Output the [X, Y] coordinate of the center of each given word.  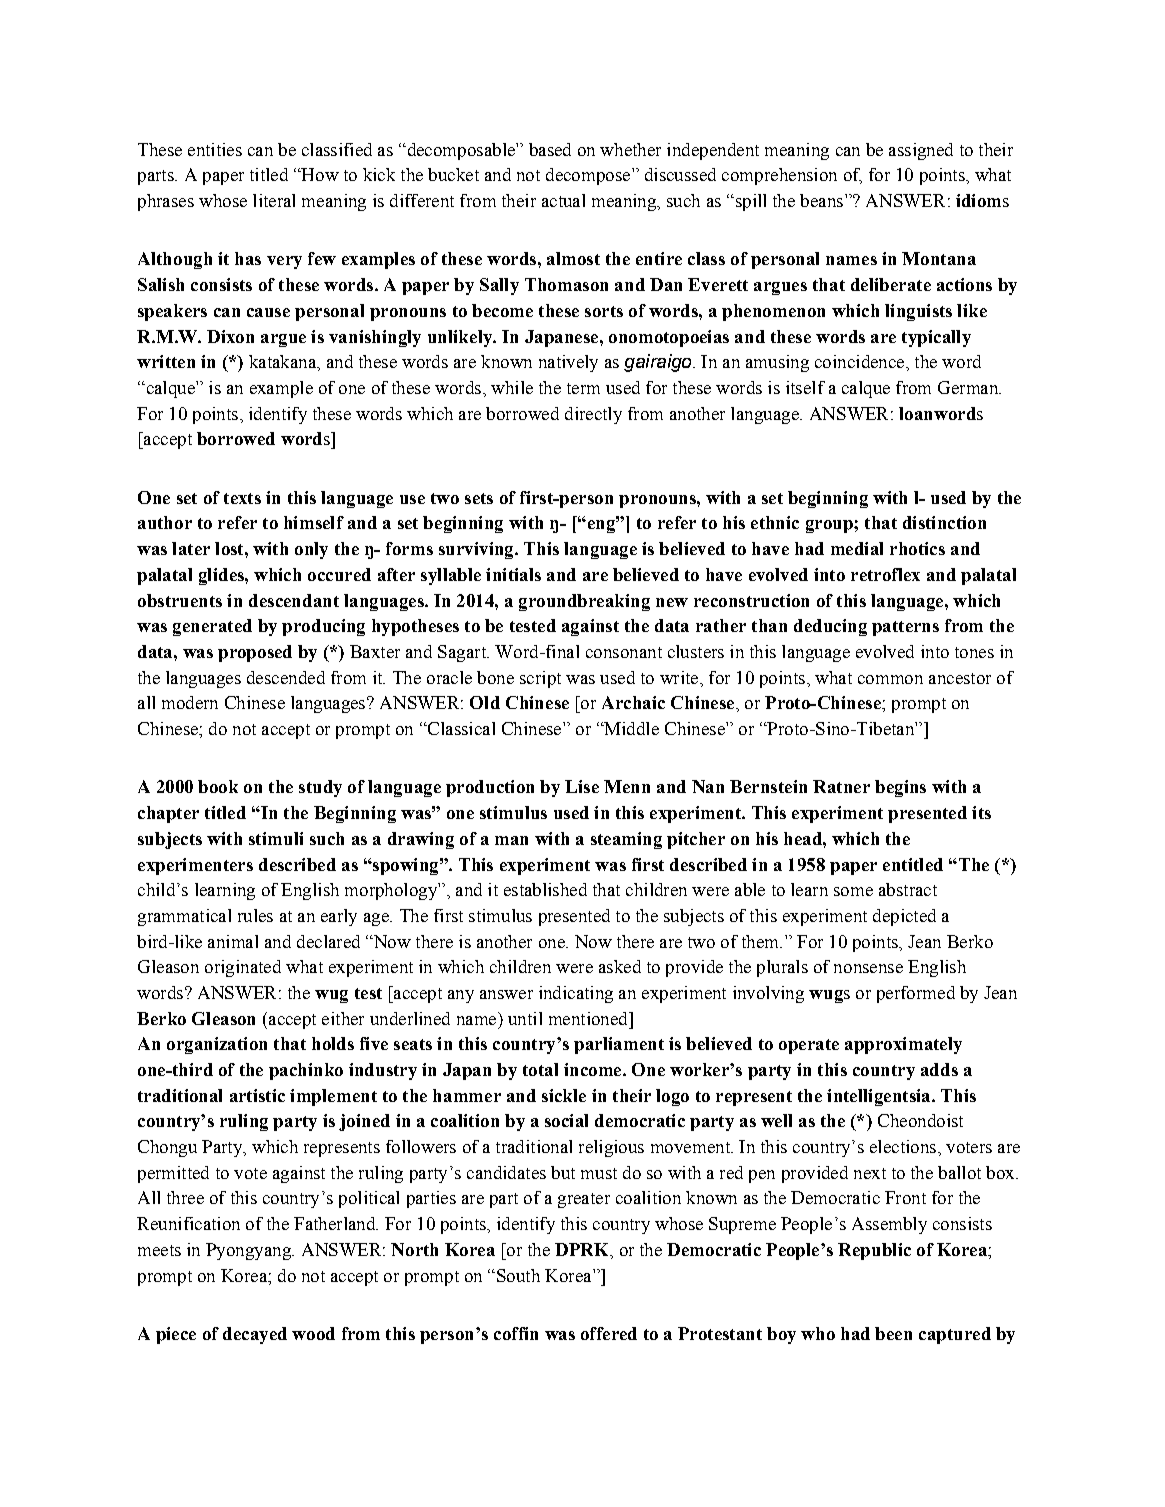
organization [217, 1045]
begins [900, 788]
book [218, 786]
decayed [255, 1335]
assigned [921, 151]
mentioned [589, 1018]
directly [593, 415]
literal [274, 200]
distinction [944, 522]
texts [242, 498]
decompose [589, 176]
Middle [630, 728]
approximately [903, 1045]
